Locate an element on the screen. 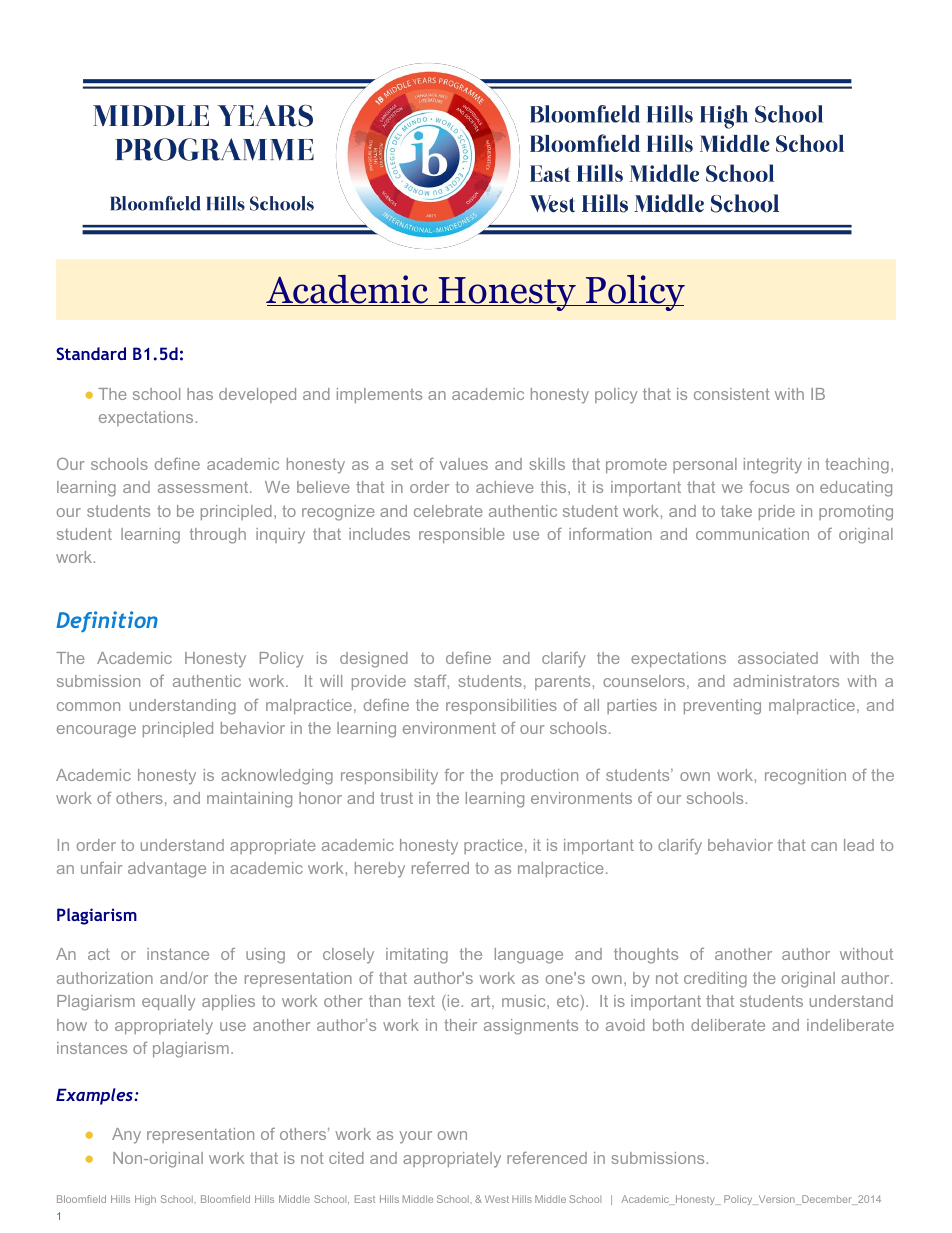 Image resolution: width=952 pixels, height=1233 pixels. responsible is located at coordinates (462, 535).
